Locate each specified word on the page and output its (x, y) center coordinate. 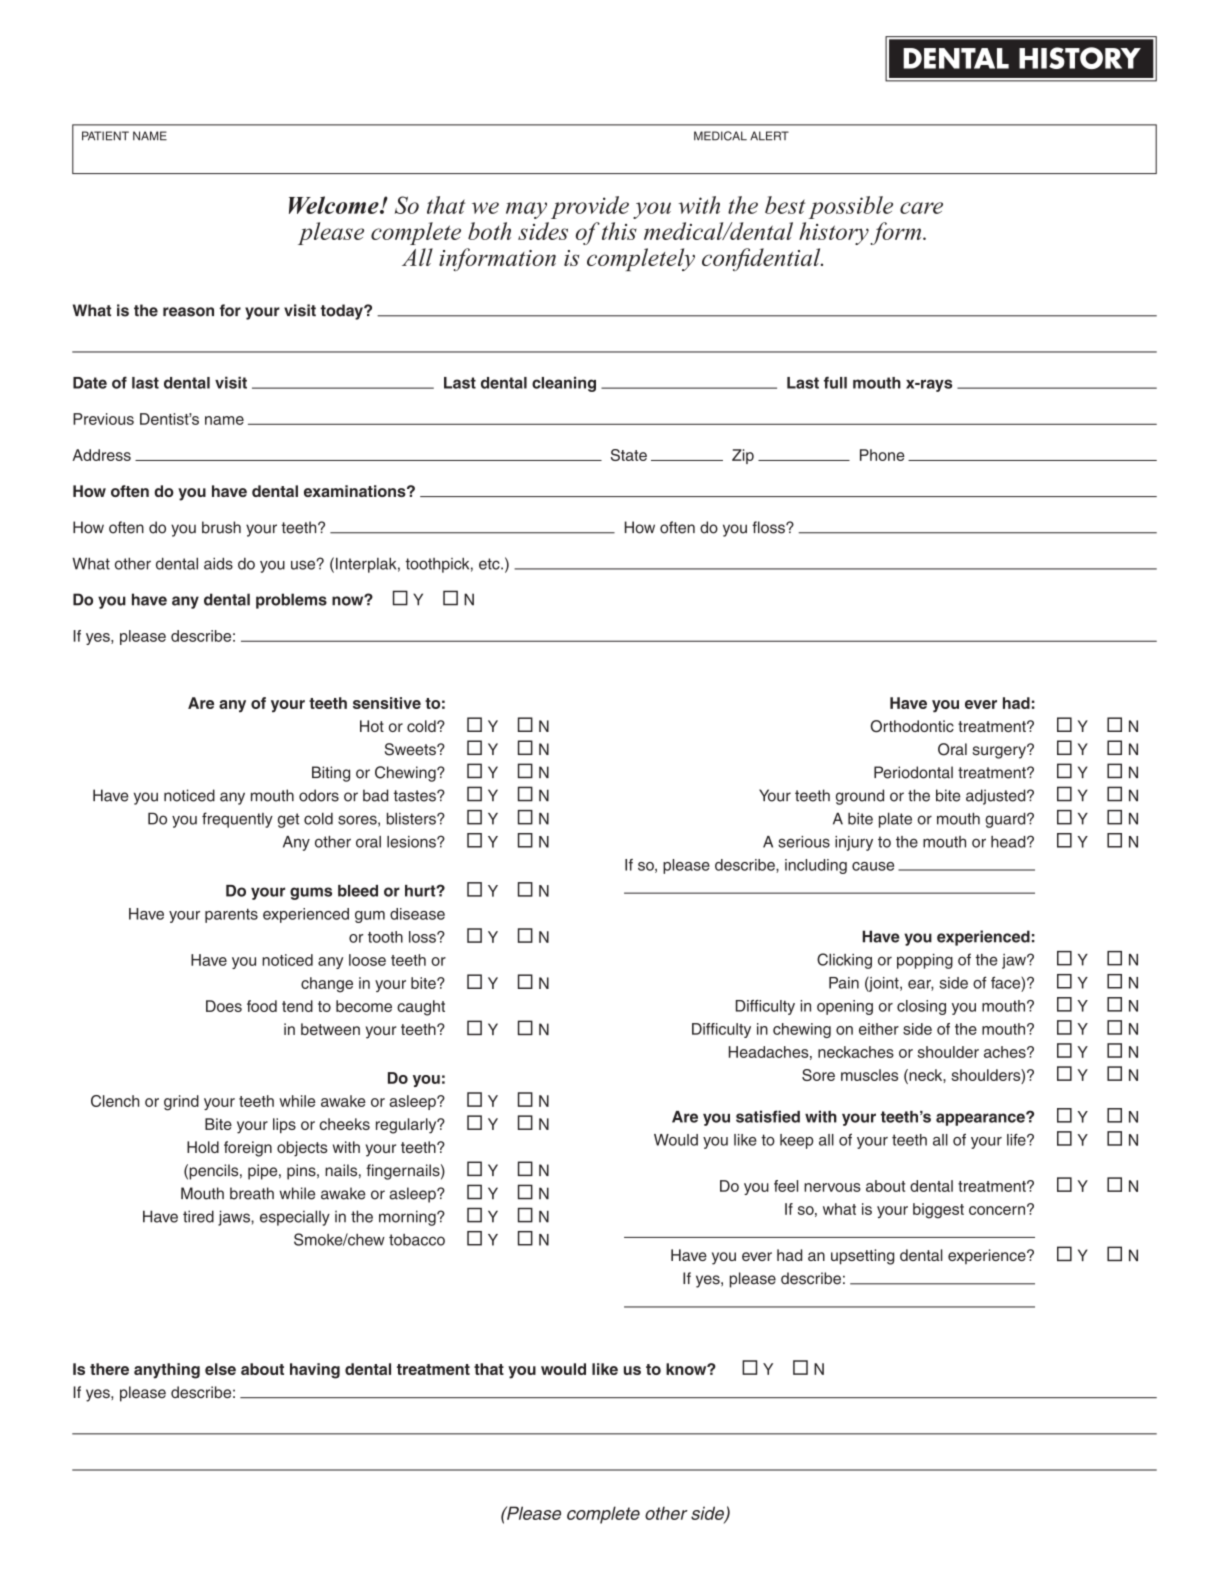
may (526, 210)
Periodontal (913, 772)
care (921, 208)
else (220, 1369)
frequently (237, 820)
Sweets (411, 749)
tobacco (417, 1240)
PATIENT (105, 136)
